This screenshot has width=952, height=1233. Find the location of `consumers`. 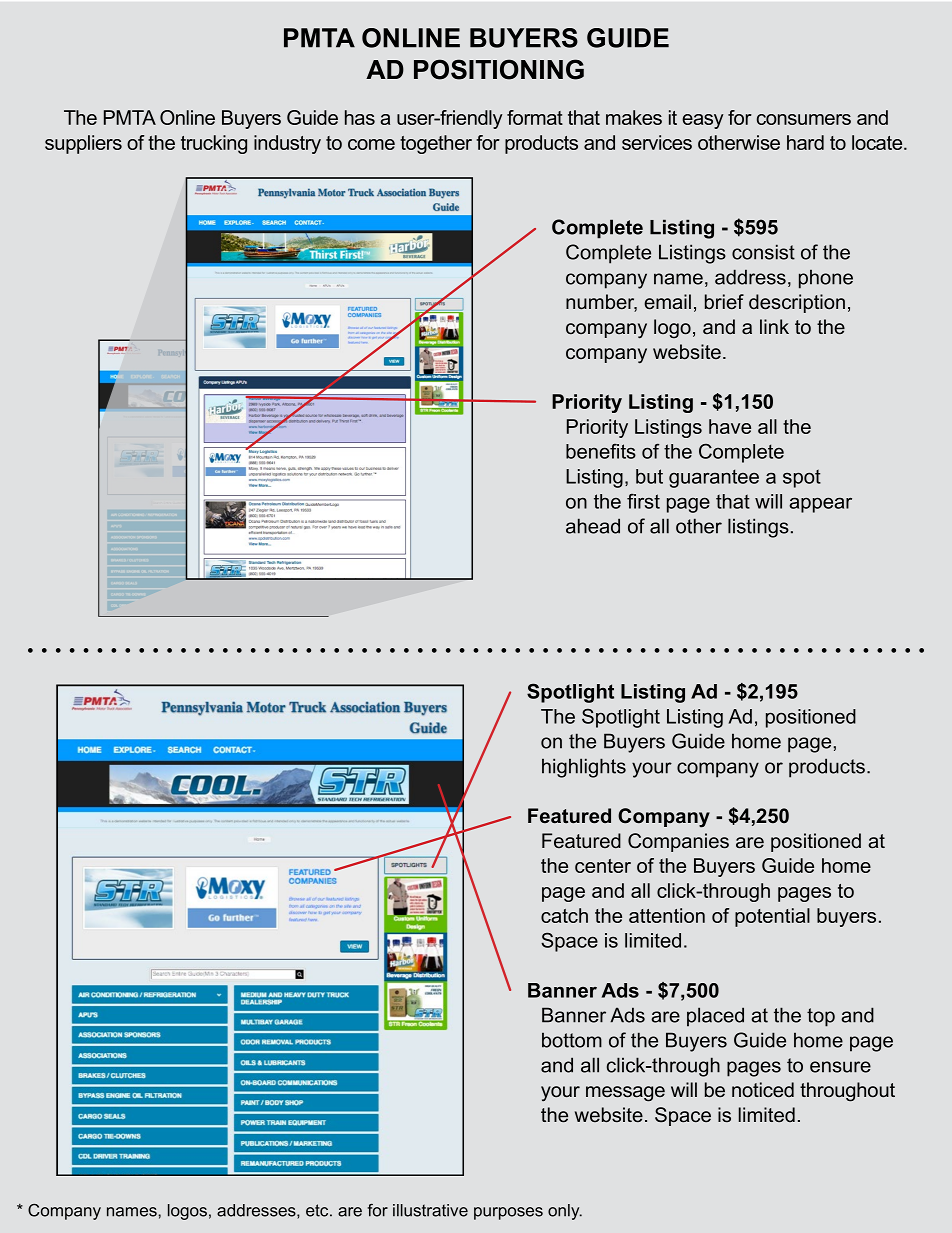

consumers is located at coordinates (804, 119).
